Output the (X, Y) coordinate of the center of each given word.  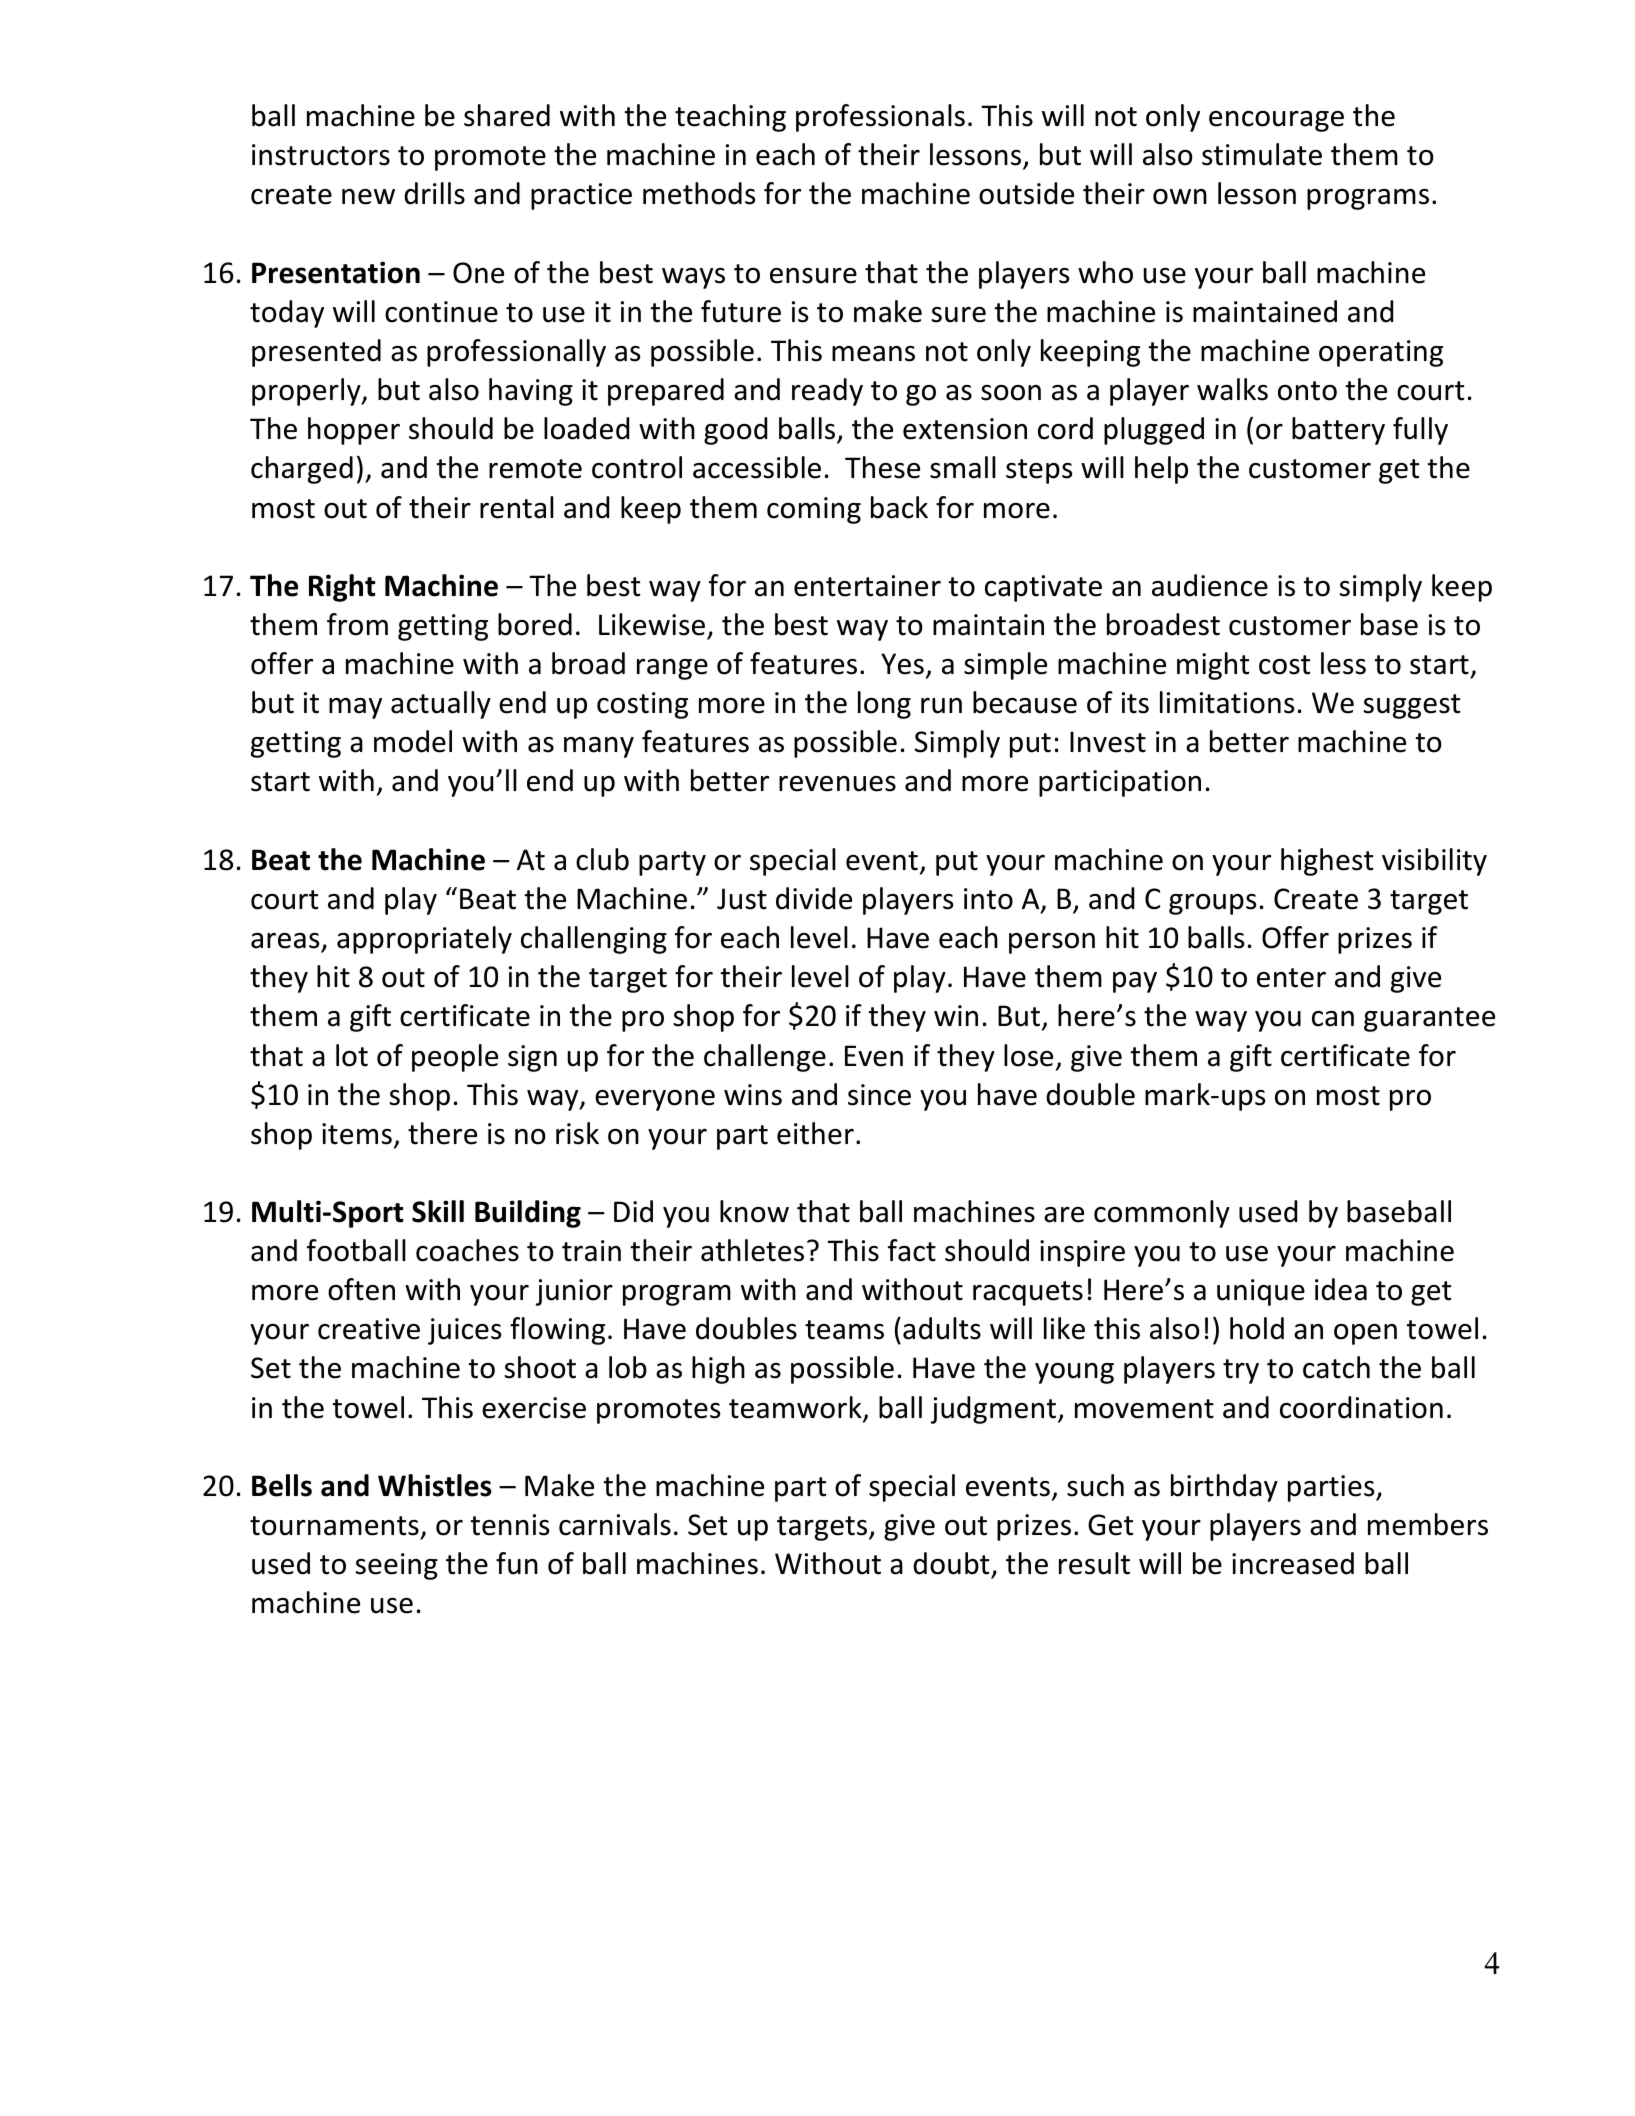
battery (1338, 431)
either (815, 1133)
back (899, 507)
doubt (952, 1565)
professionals (880, 118)
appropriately (424, 940)
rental (517, 507)
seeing (397, 1566)
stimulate (1262, 154)
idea (1341, 1289)
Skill (438, 1211)
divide (814, 898)
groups (1212, 904)
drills (434, 193)
